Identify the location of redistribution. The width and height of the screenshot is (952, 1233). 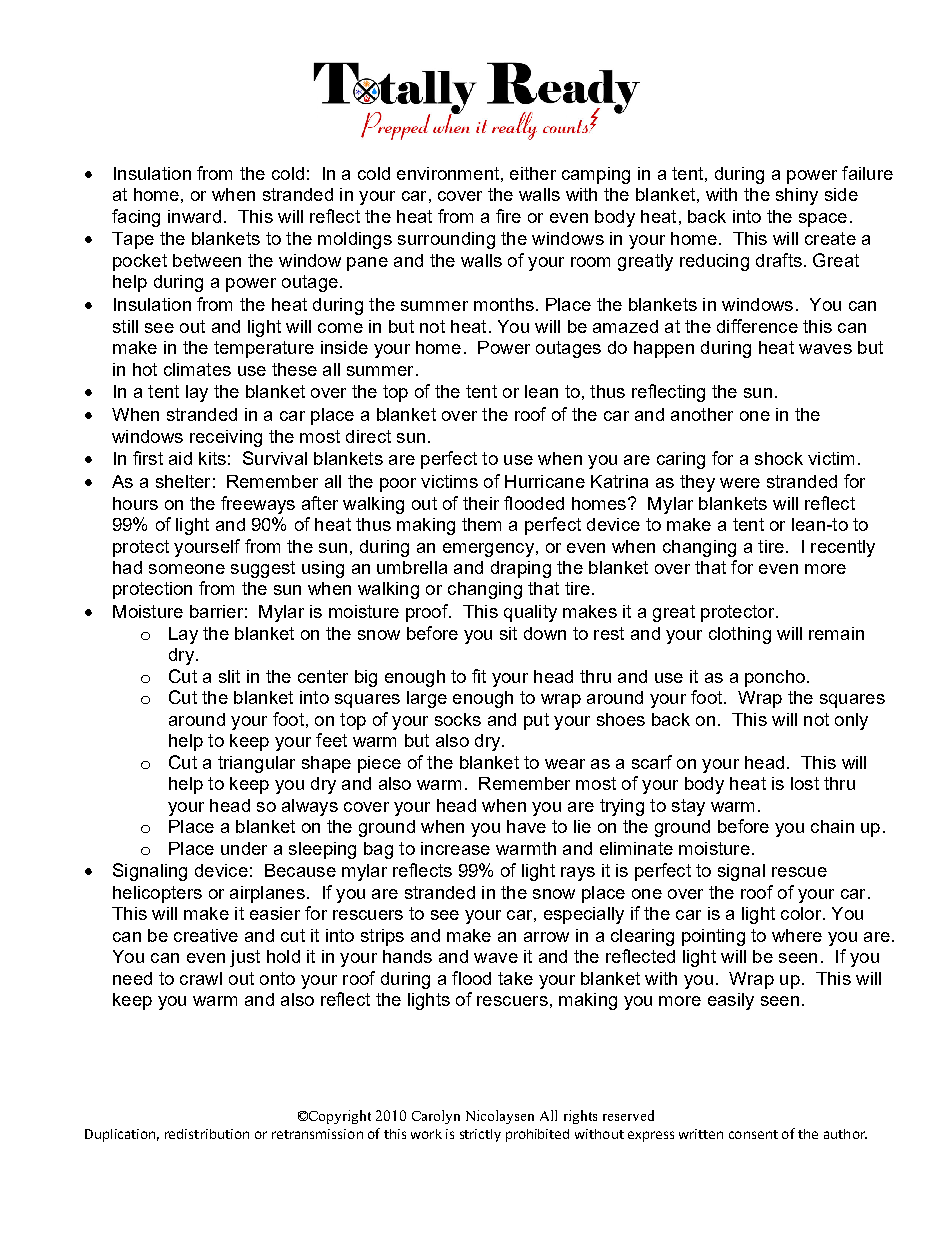
(207, 1134).
